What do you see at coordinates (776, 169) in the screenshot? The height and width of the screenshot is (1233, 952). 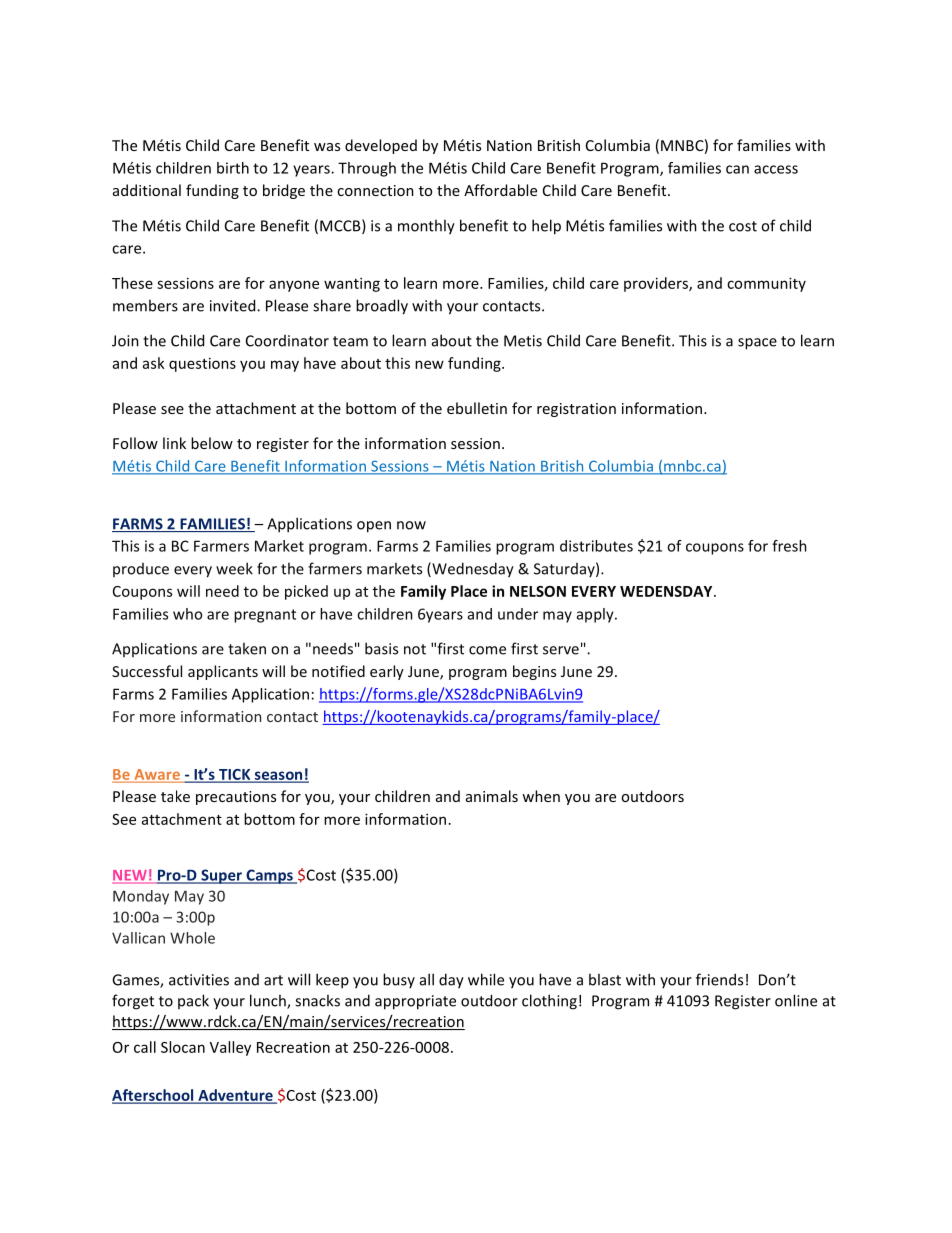 I see `access` at bounding box center [776, 169].
